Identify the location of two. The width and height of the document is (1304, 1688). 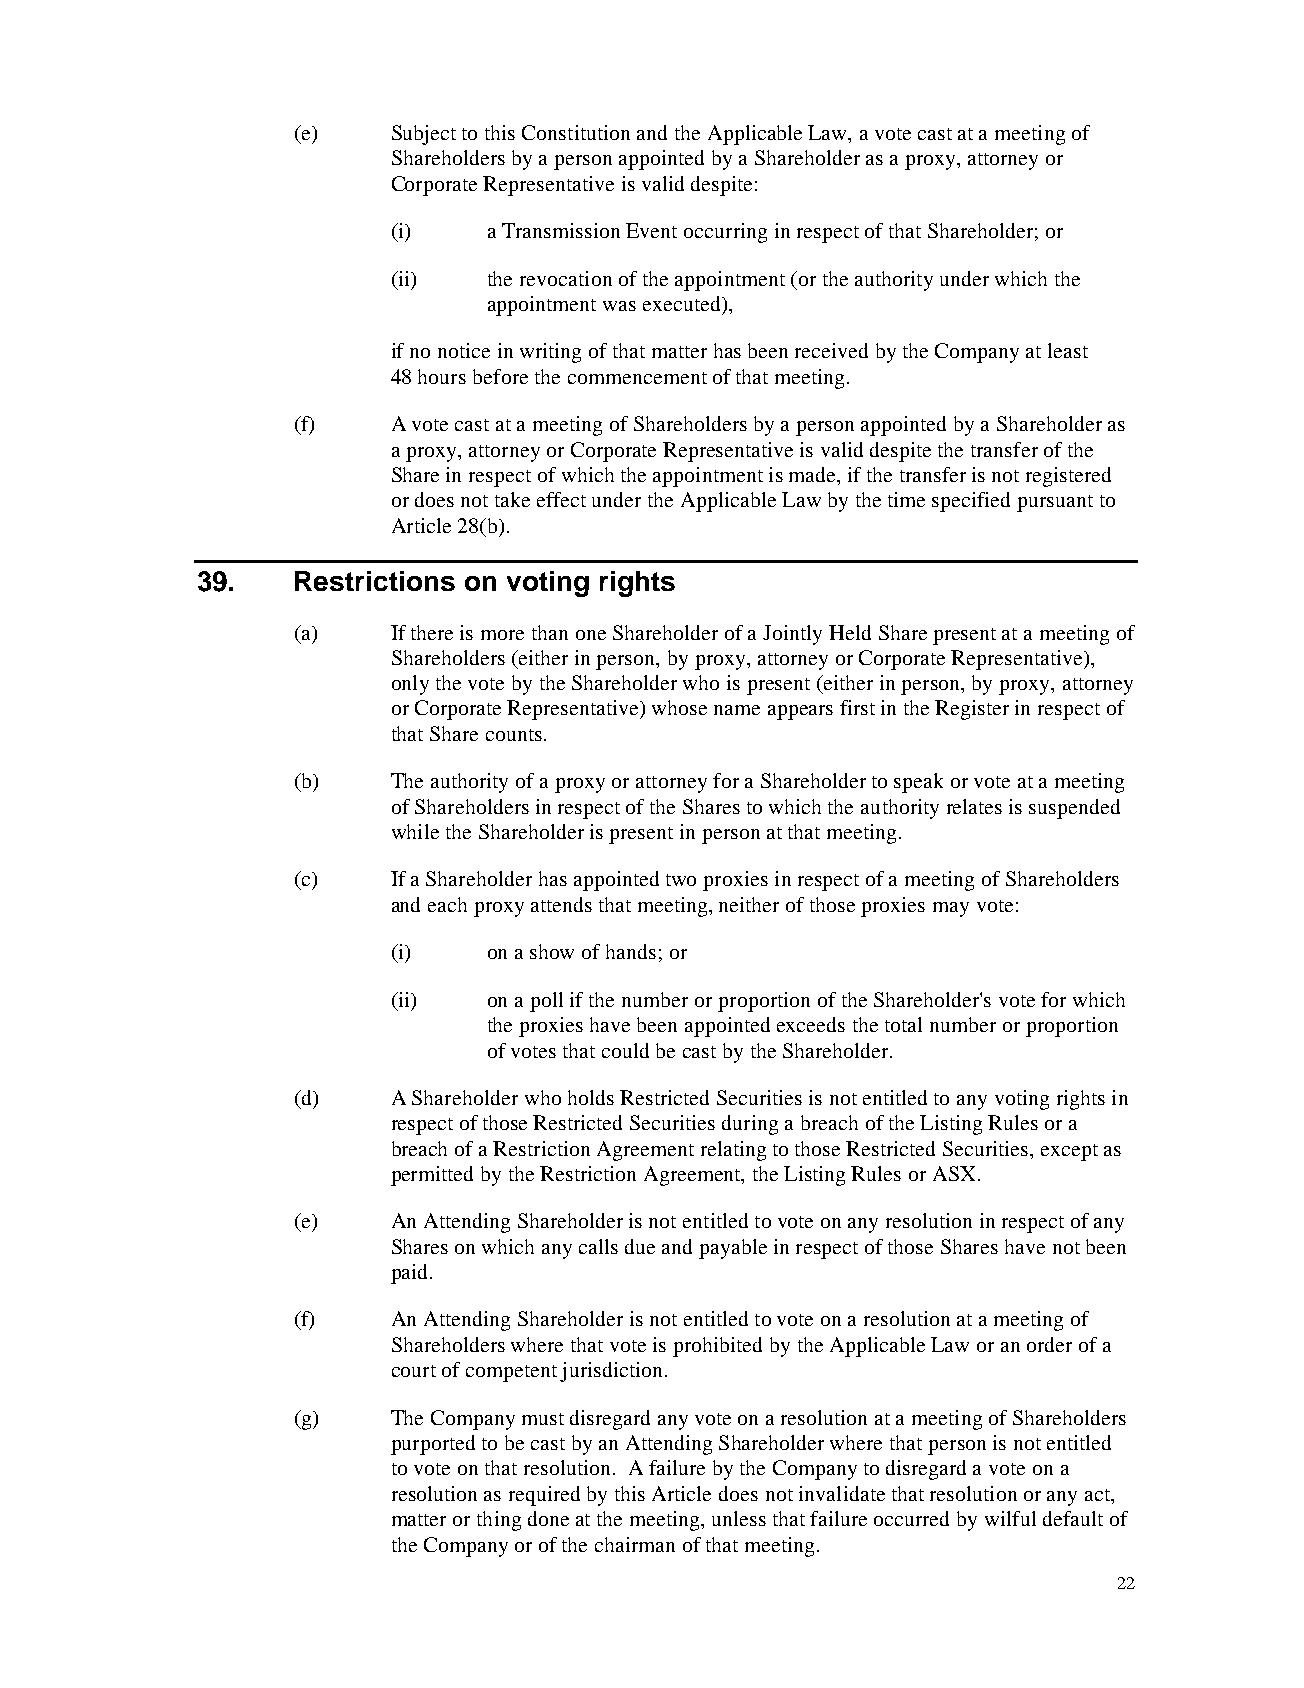
(681, 880).
